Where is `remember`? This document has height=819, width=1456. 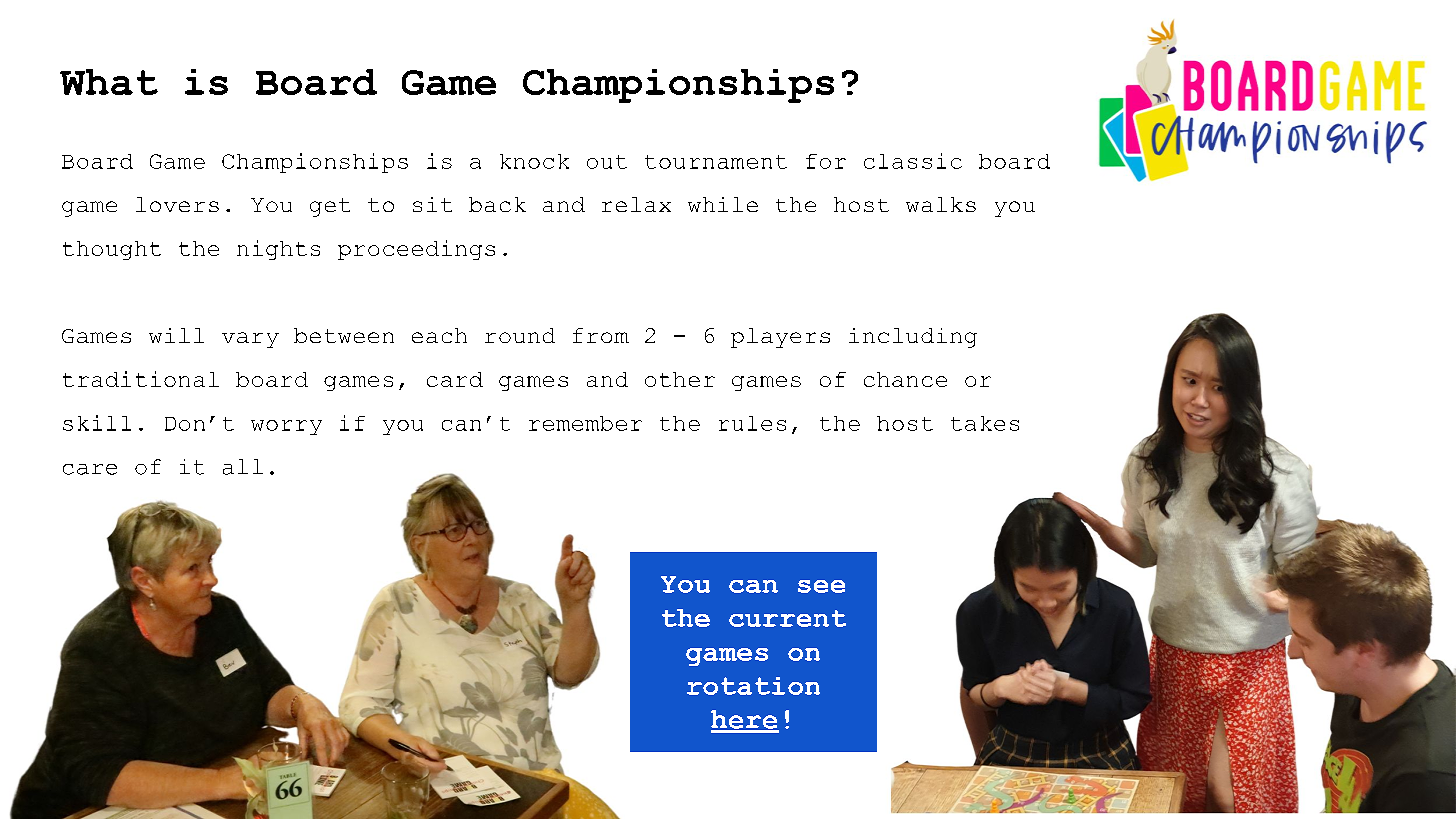 remember is located at coordinates (585, 423).
